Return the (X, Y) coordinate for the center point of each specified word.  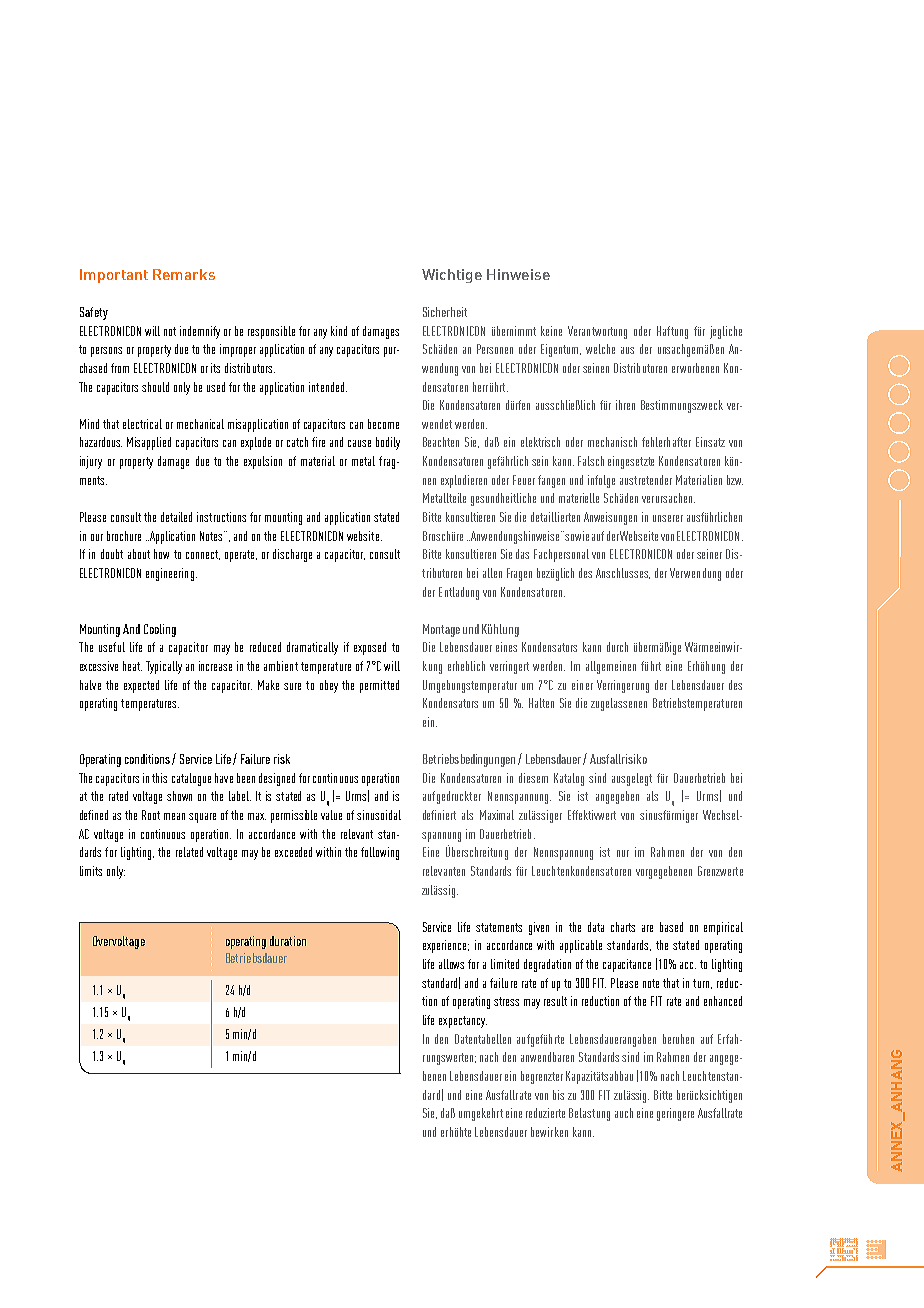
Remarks (184, 274)
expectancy (463, 1022)
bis (558, 1095)
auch (624, 1113)
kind (339, 331)
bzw (735, 480)
